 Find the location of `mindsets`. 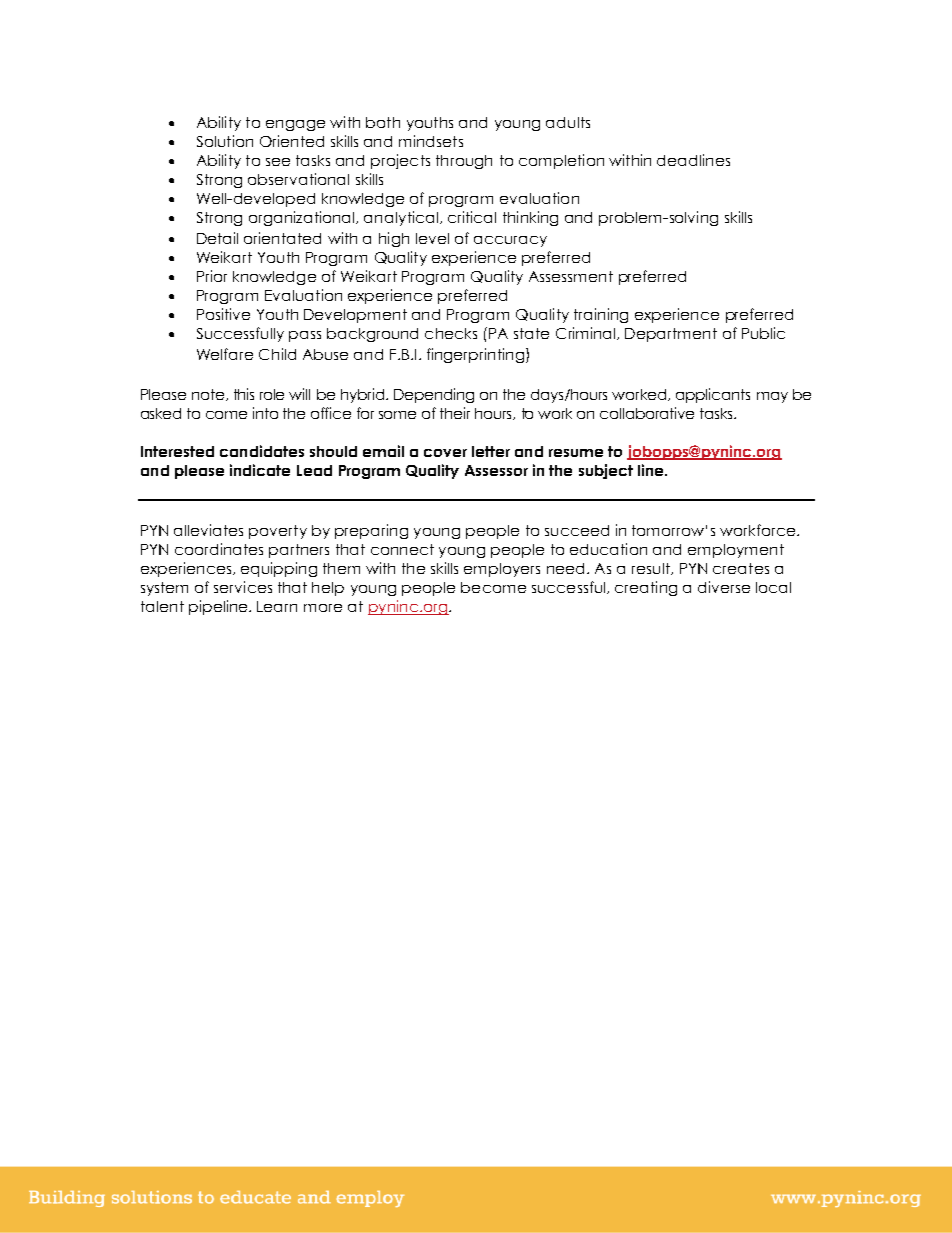

mindsets is located at coordinates (431, 141).
